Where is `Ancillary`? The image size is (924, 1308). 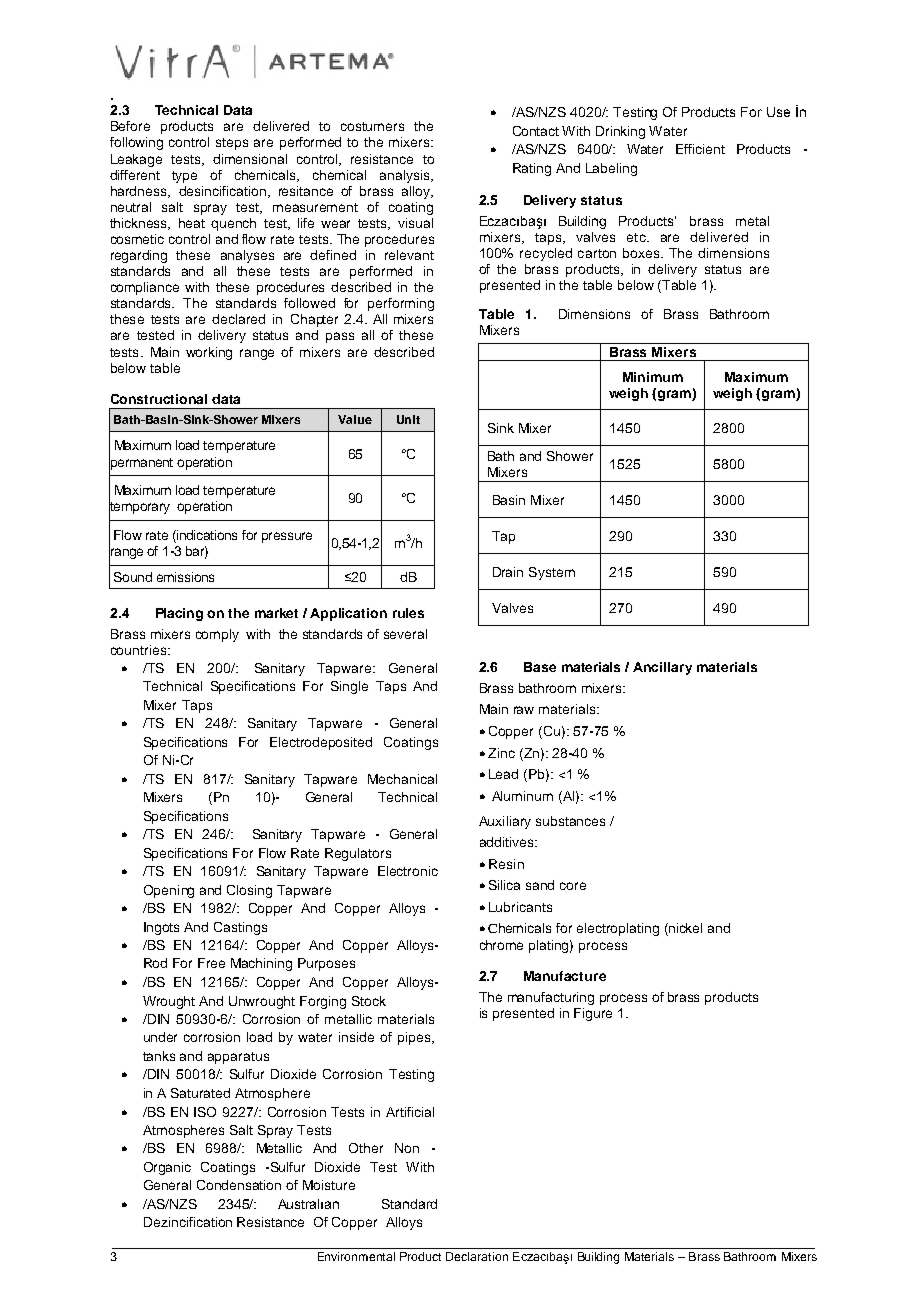
Ancillary is located at coordinates (662, 668).
